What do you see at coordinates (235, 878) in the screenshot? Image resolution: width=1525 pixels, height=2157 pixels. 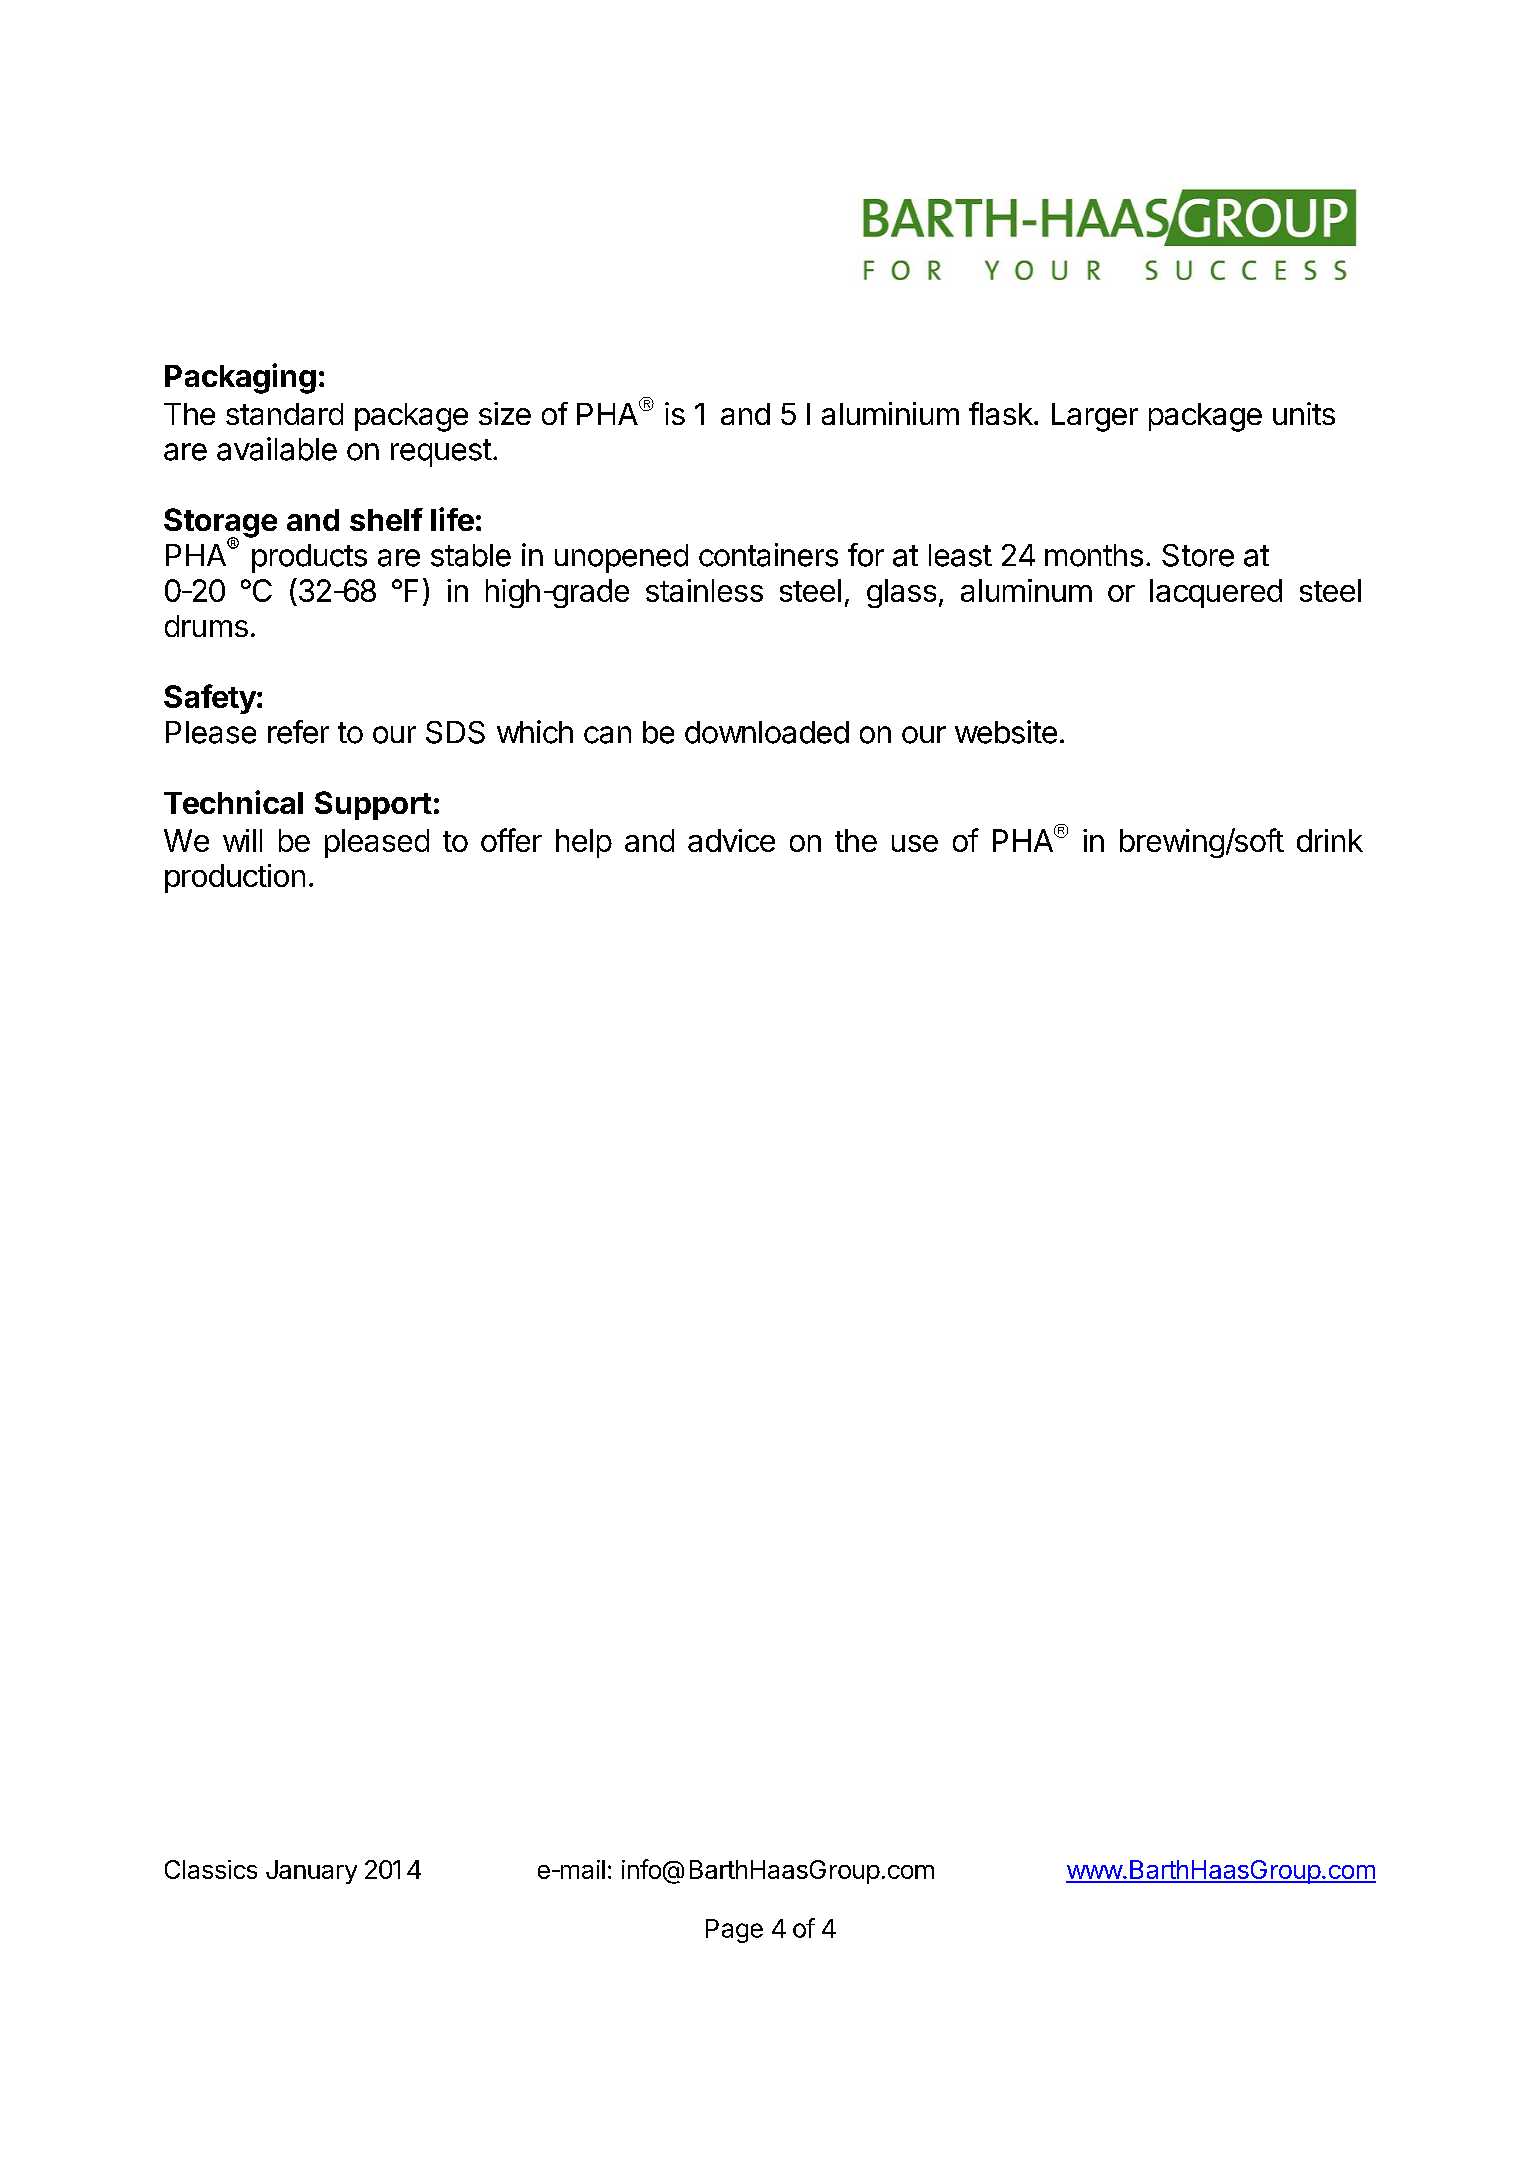 I see `production` at bounding box center [235, 878].
